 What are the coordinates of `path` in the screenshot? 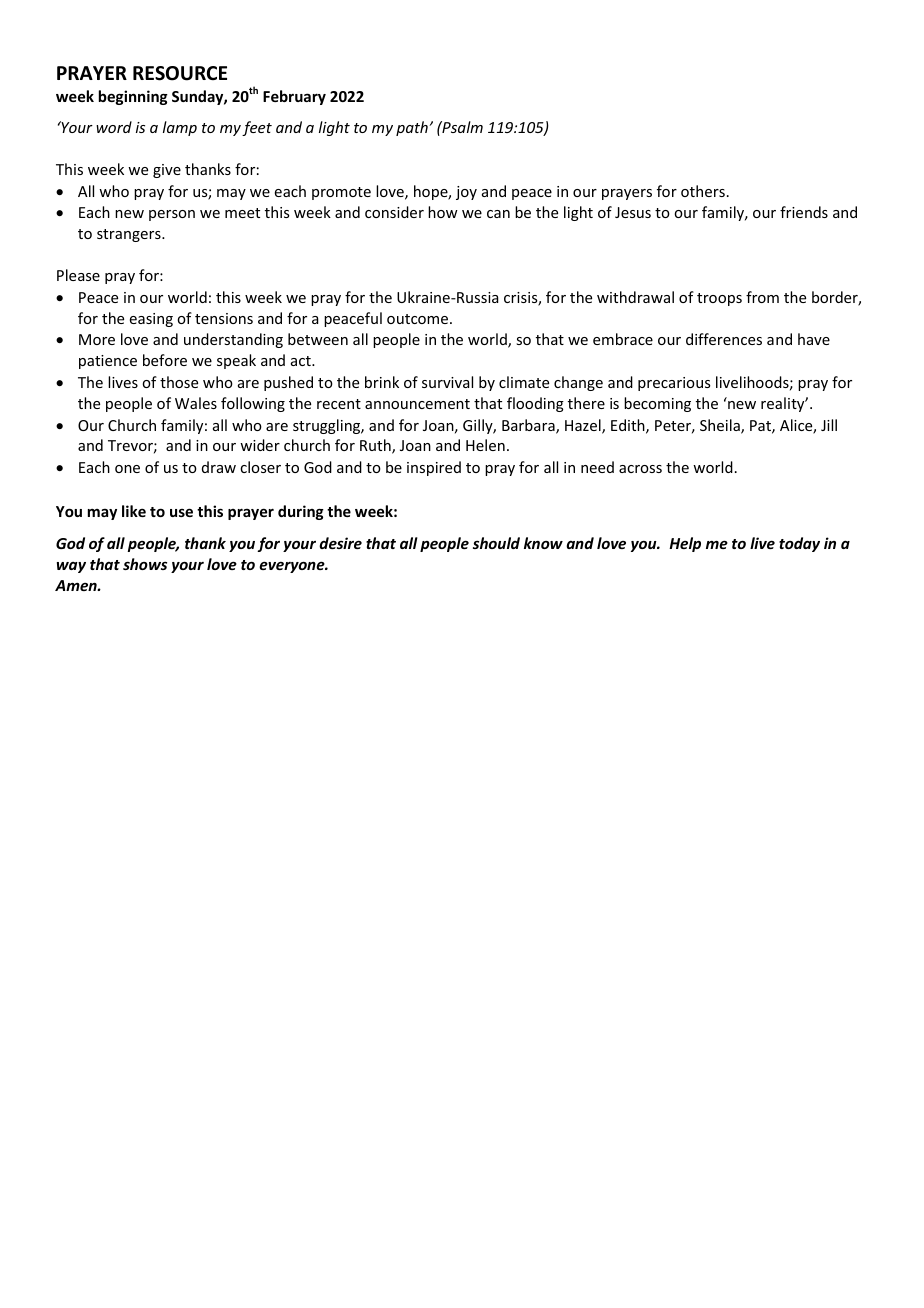 It's located at (412, 128).
